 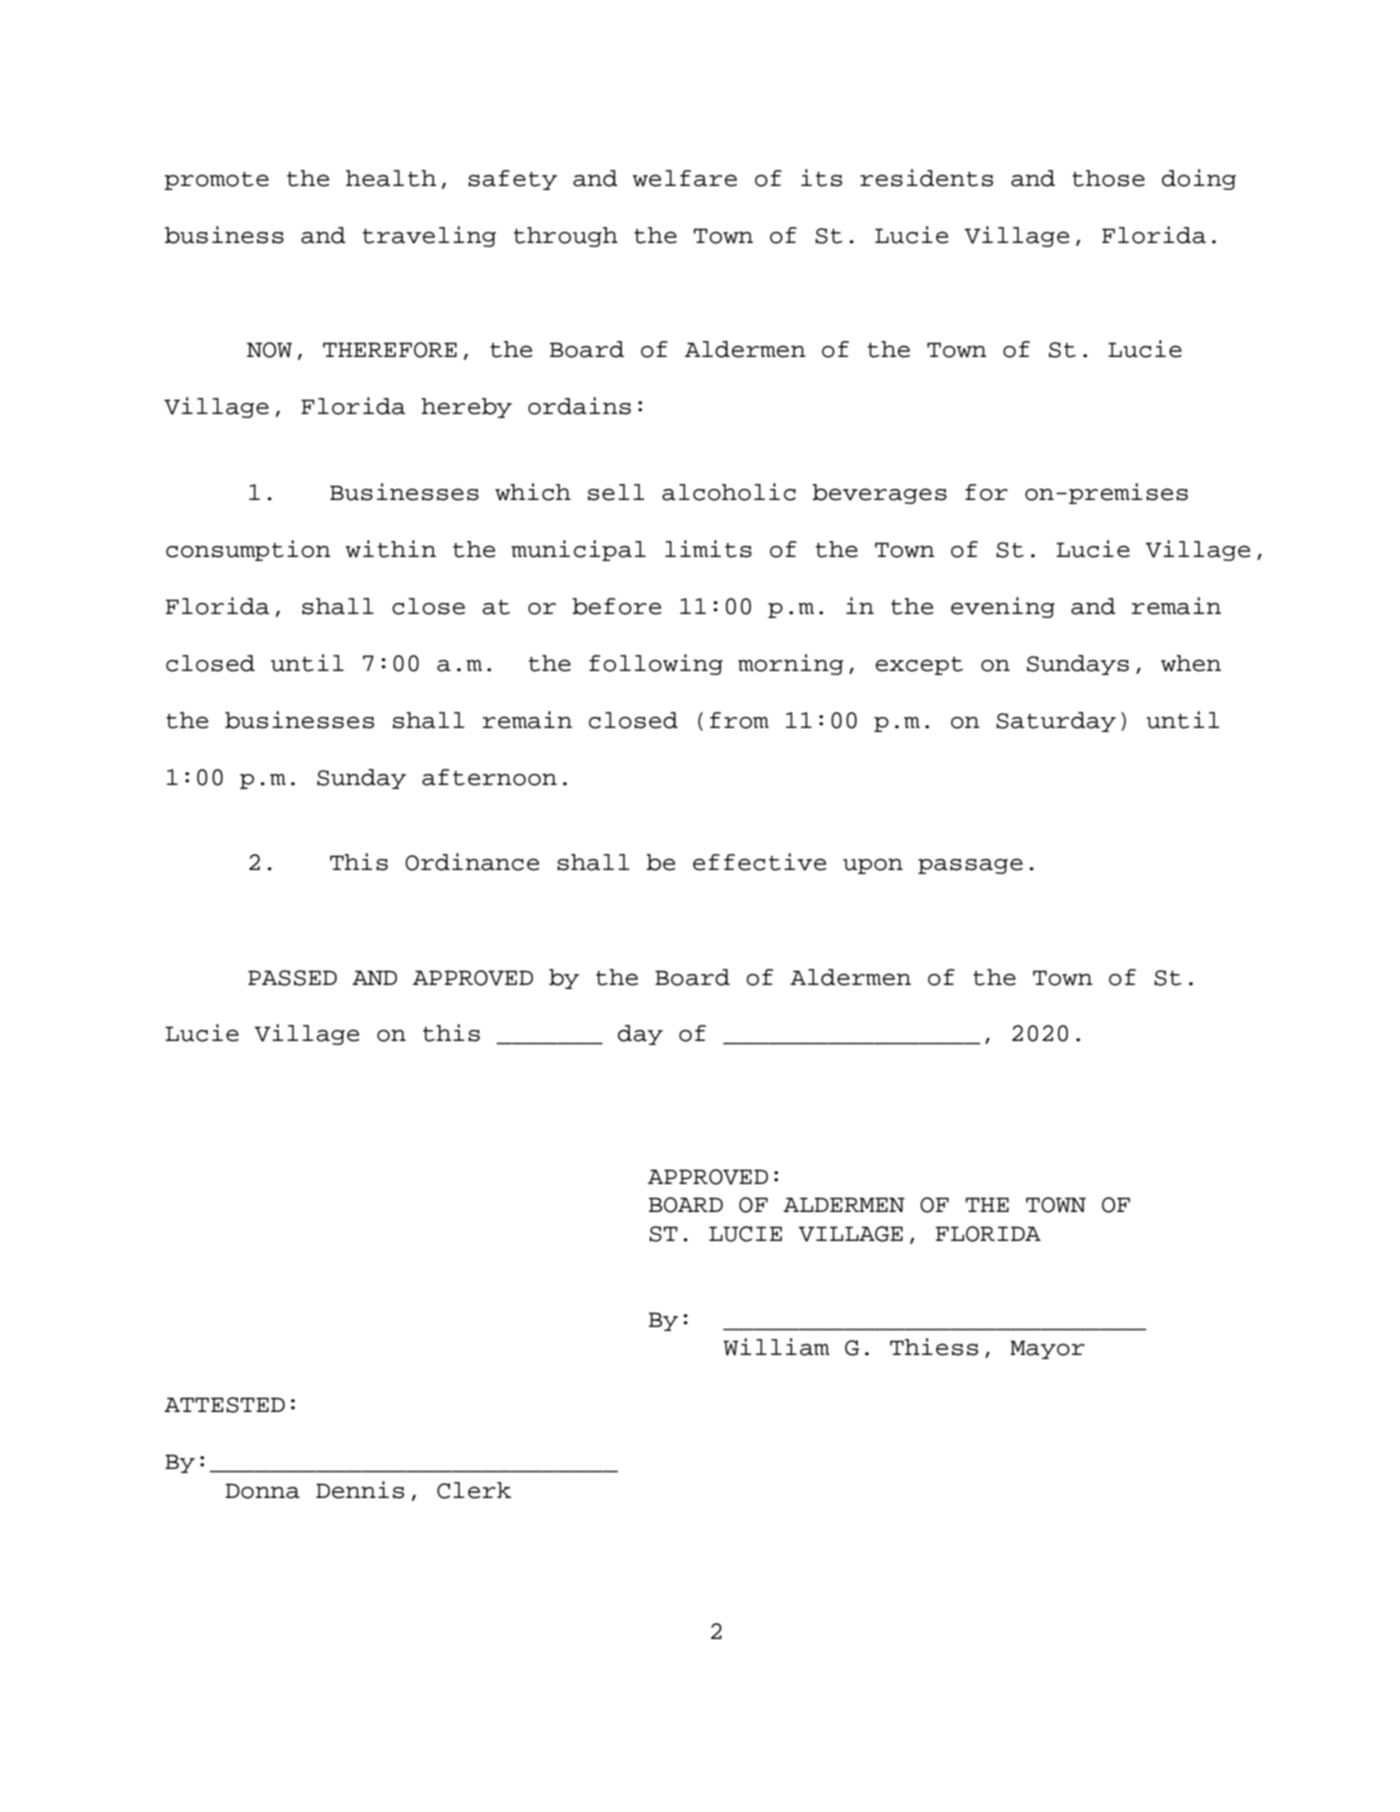 What do you see at coordinates (1108, 178) in the screenshot?
I see `those` at bounding box center [1108, 178].
